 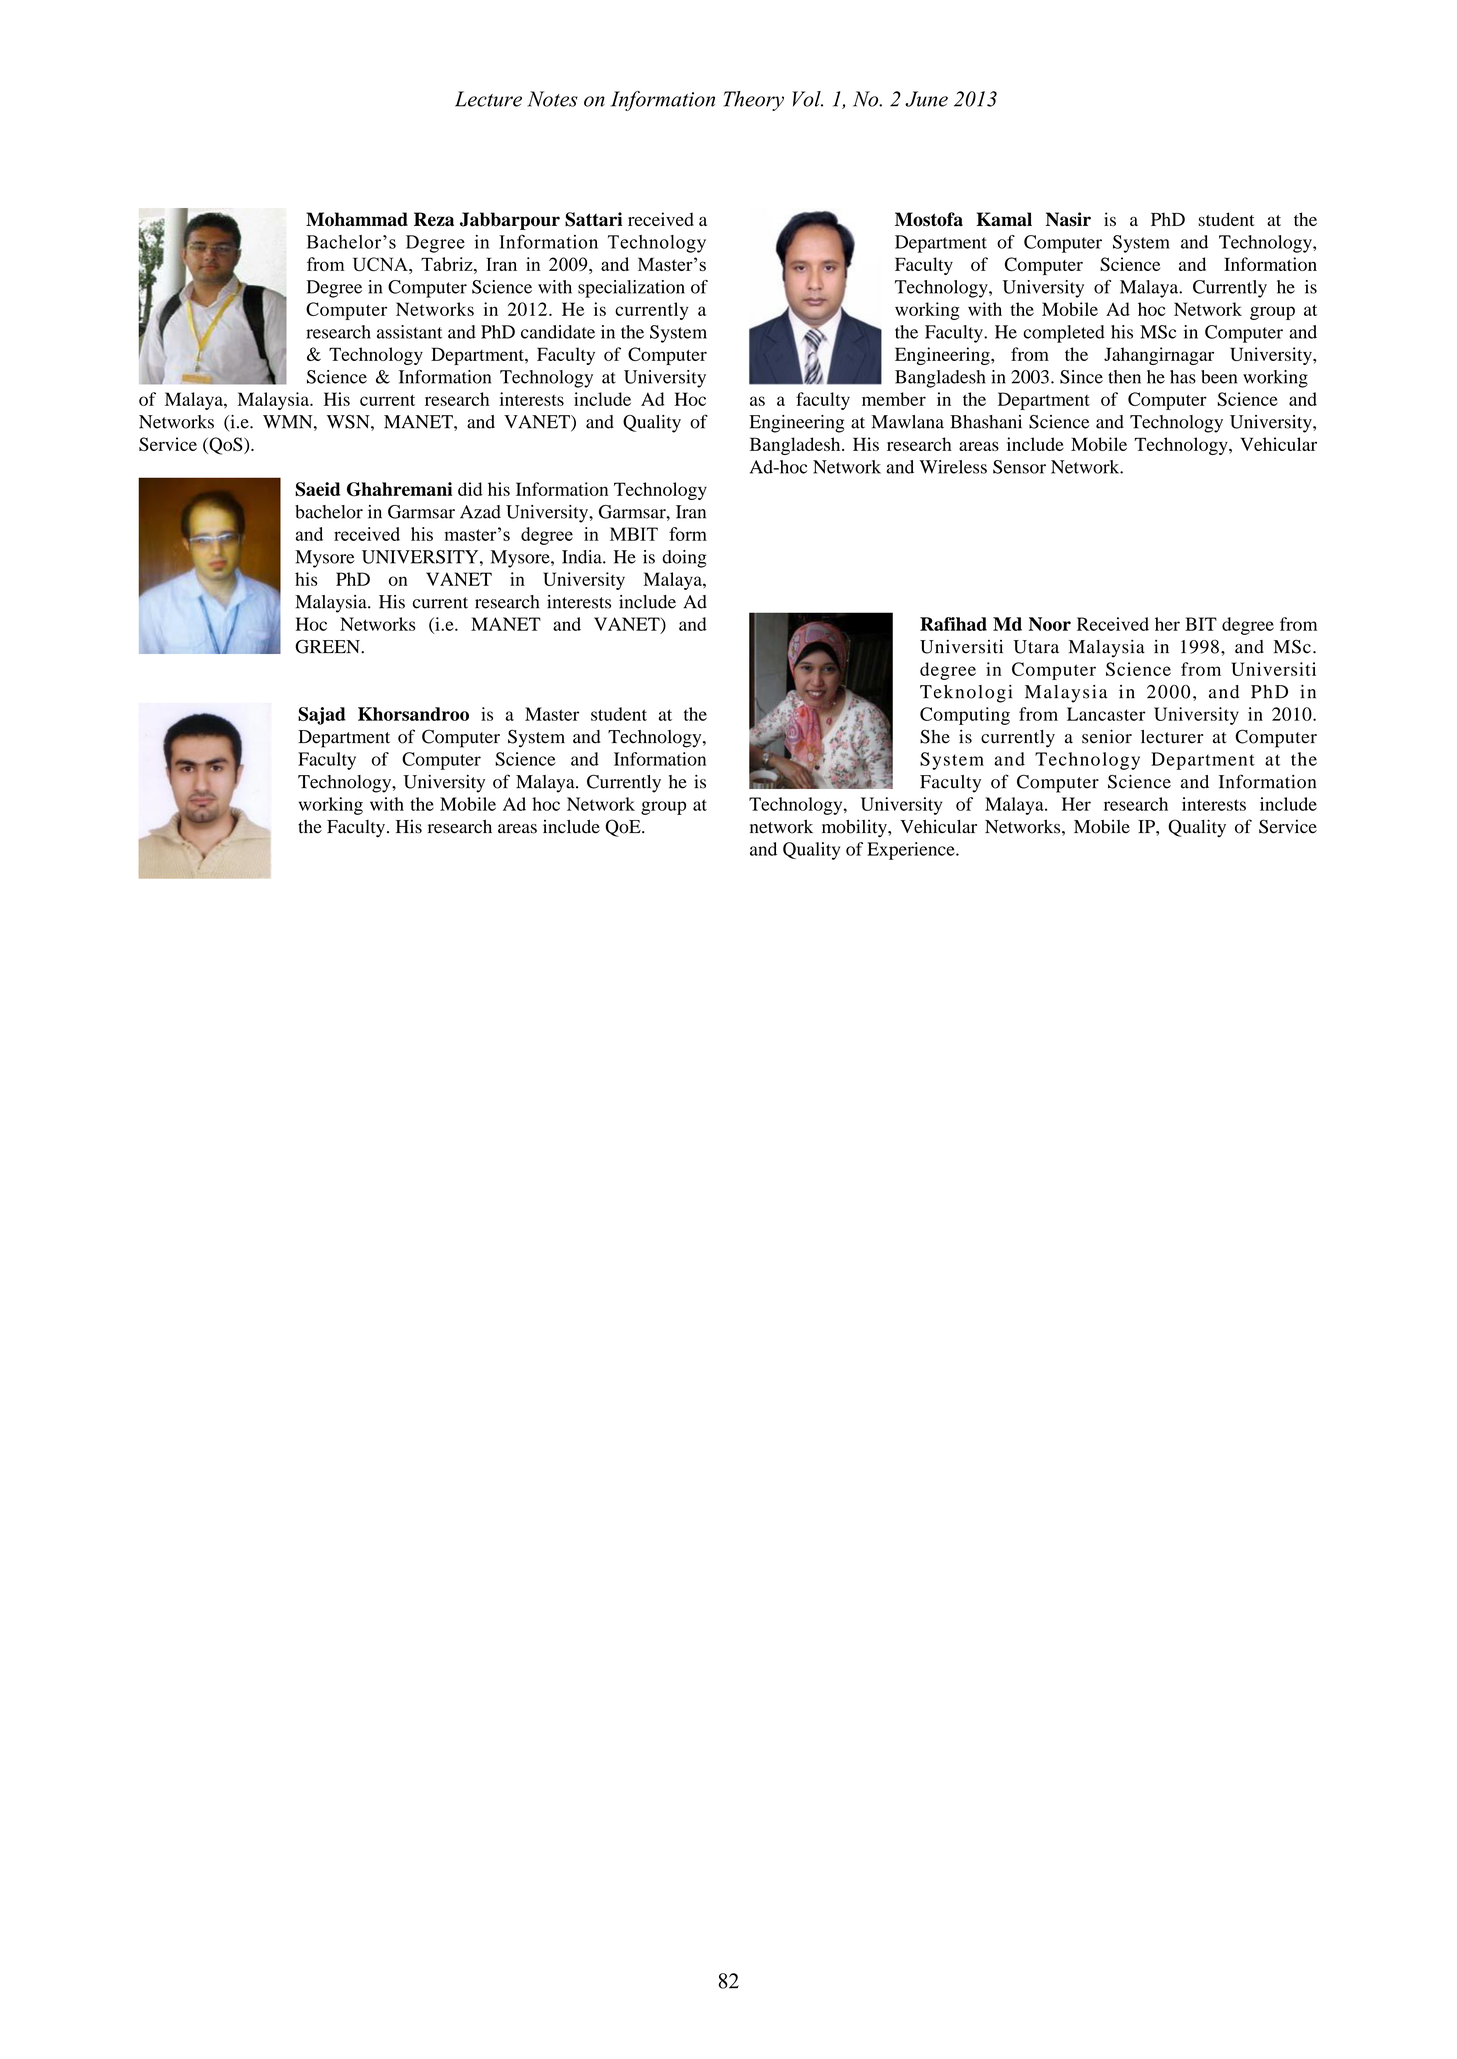 What do you see at coordinates (855, 828) in the document?
I see `mobility` at bounding box center [855, 828].
